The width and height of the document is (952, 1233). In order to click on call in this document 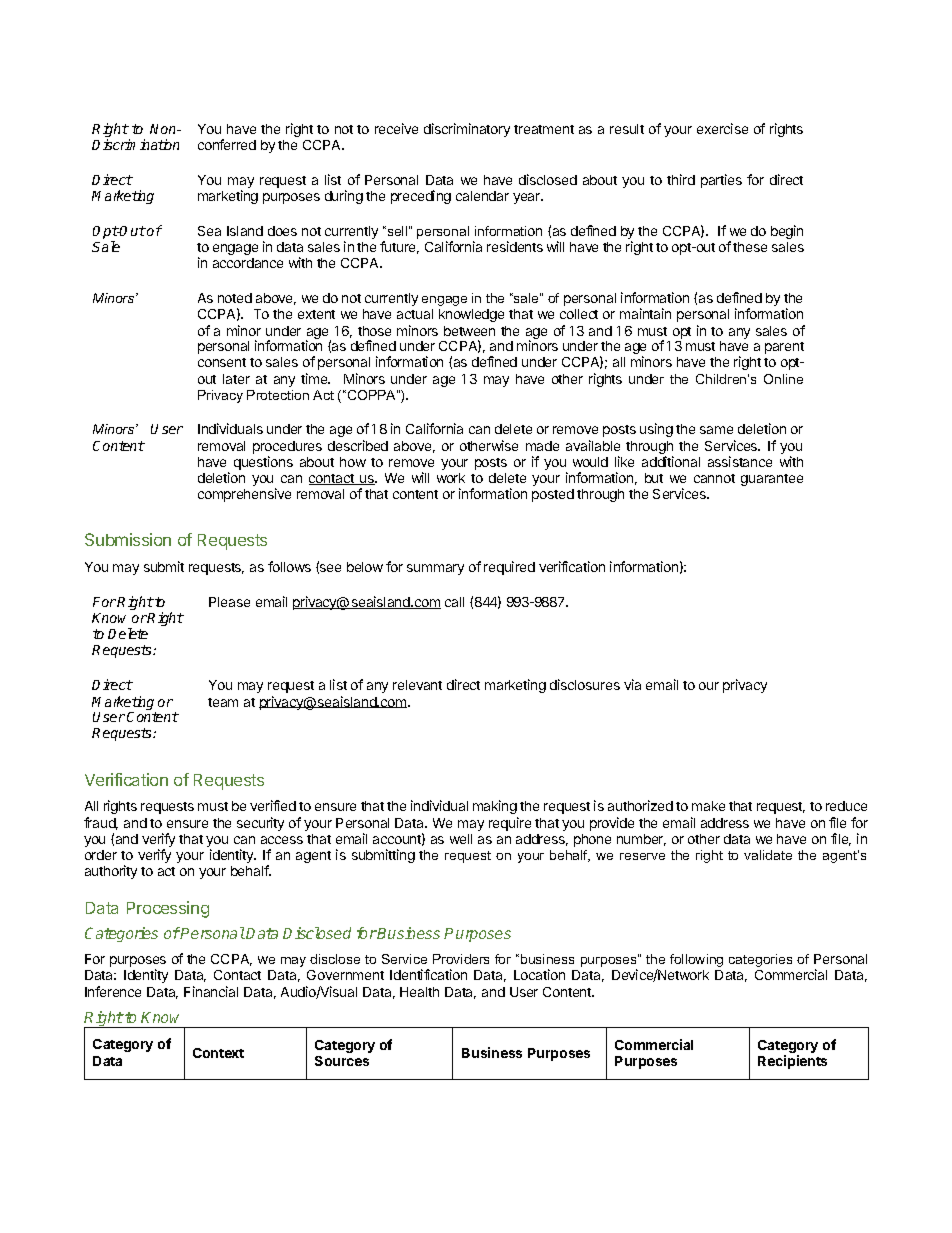, I will do `click(454, 602)`.
